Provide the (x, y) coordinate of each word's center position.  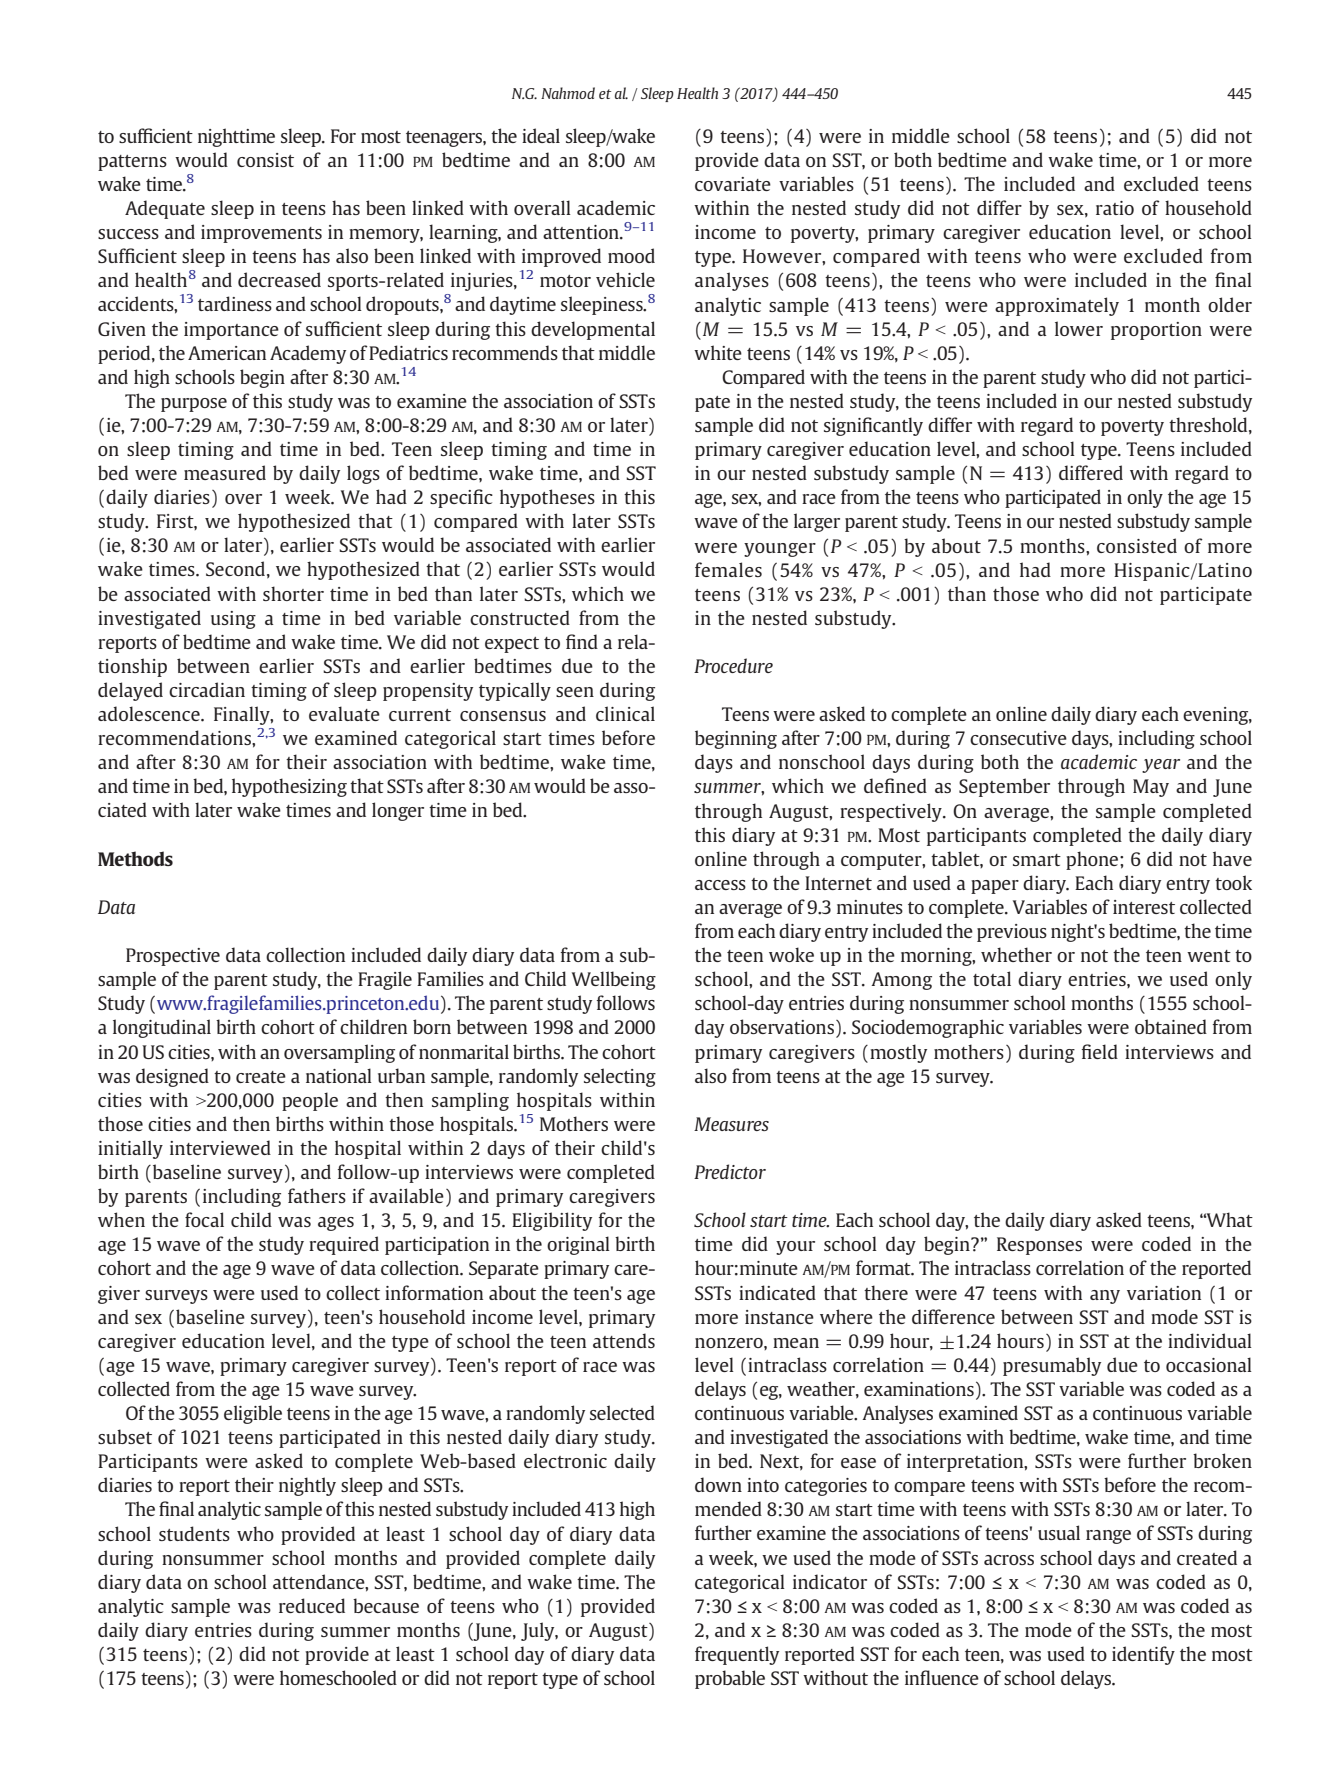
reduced (312, 1605)
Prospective (173, 957)
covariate (733, 184)
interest (1144, 907)
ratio (1115, 208)
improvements (261, 234)
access (720, 885)
